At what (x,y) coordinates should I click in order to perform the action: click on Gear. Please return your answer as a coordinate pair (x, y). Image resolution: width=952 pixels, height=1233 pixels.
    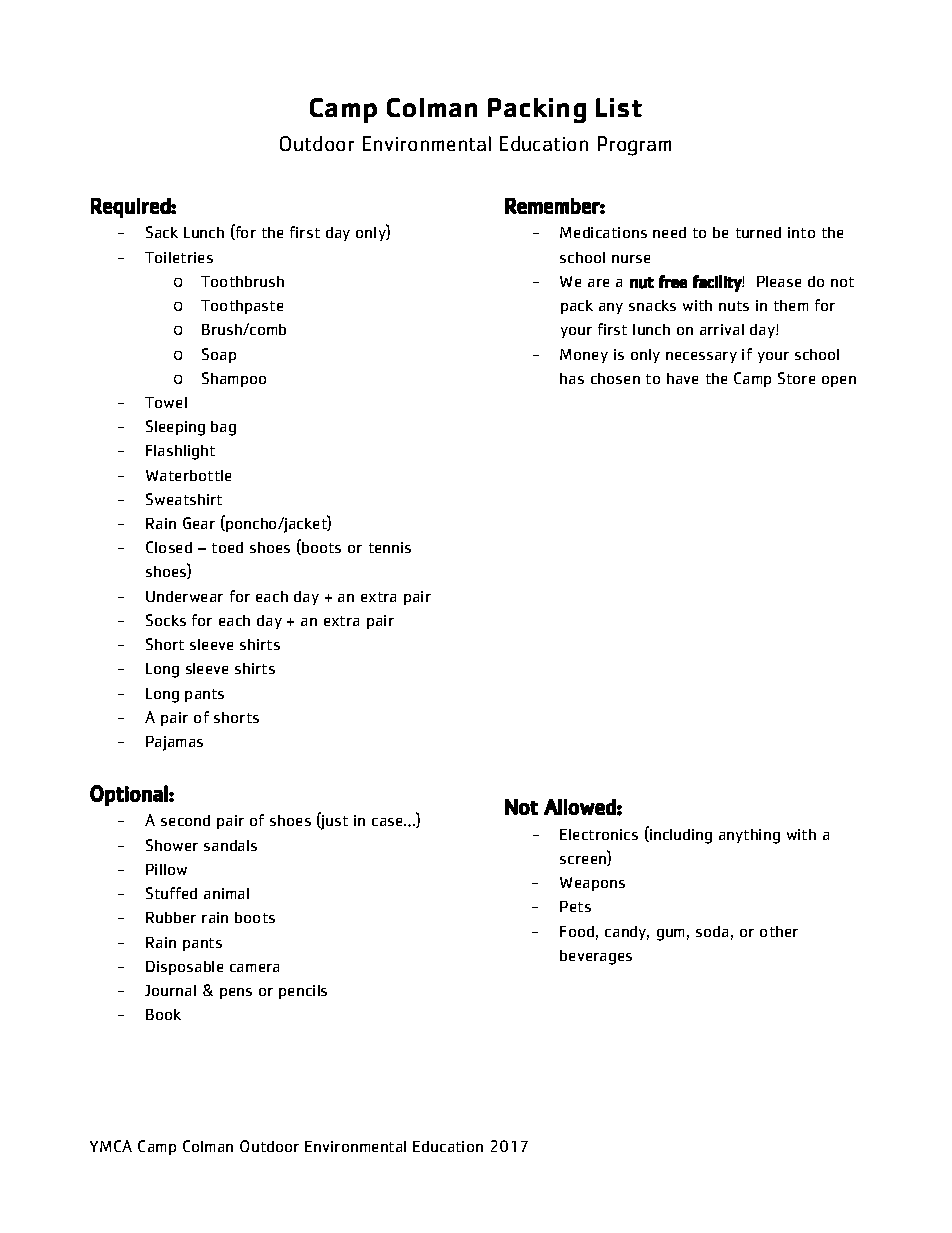
    Looking at the image, I should click on (199, 523).
